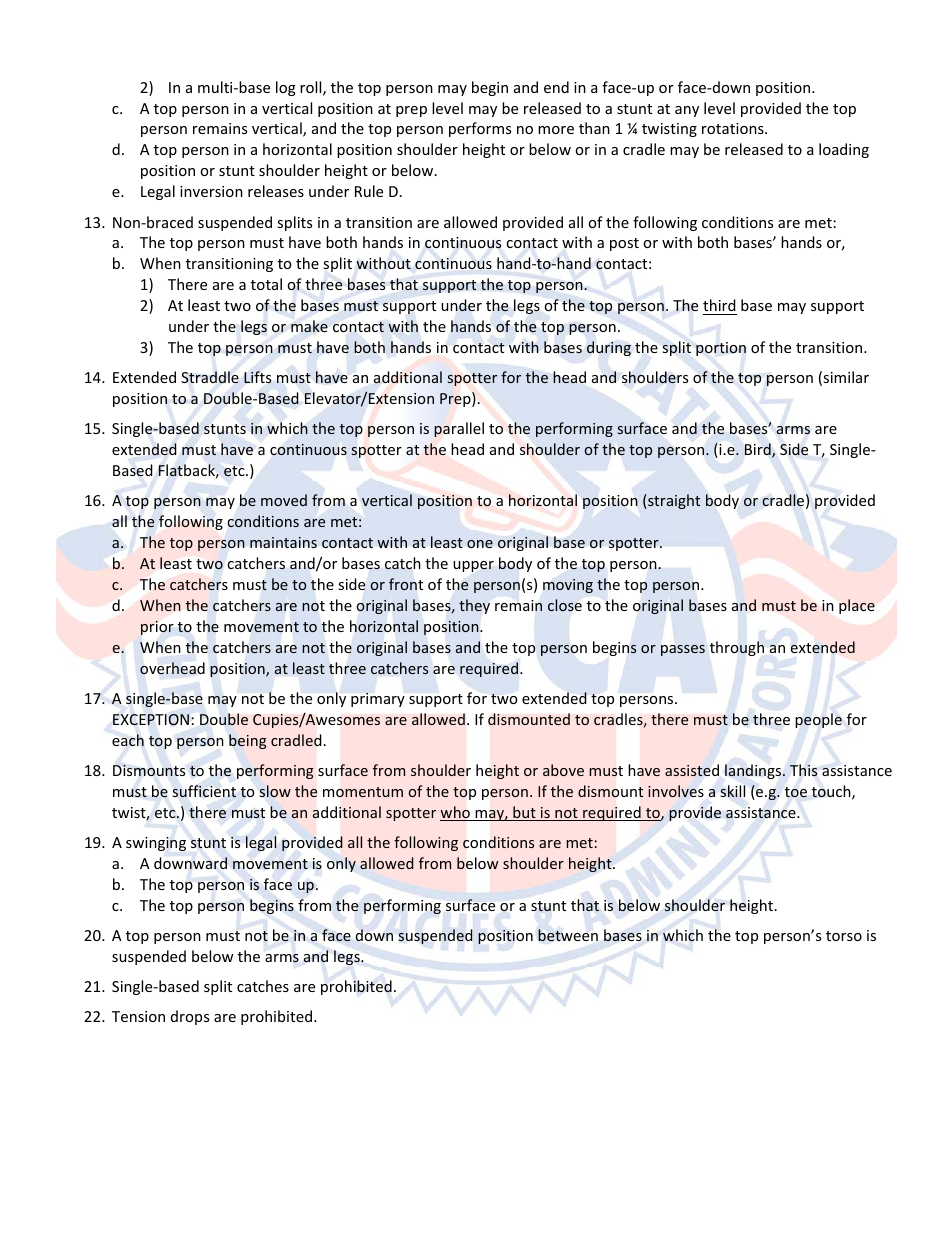  I want to click on between, so click(568, 935).
